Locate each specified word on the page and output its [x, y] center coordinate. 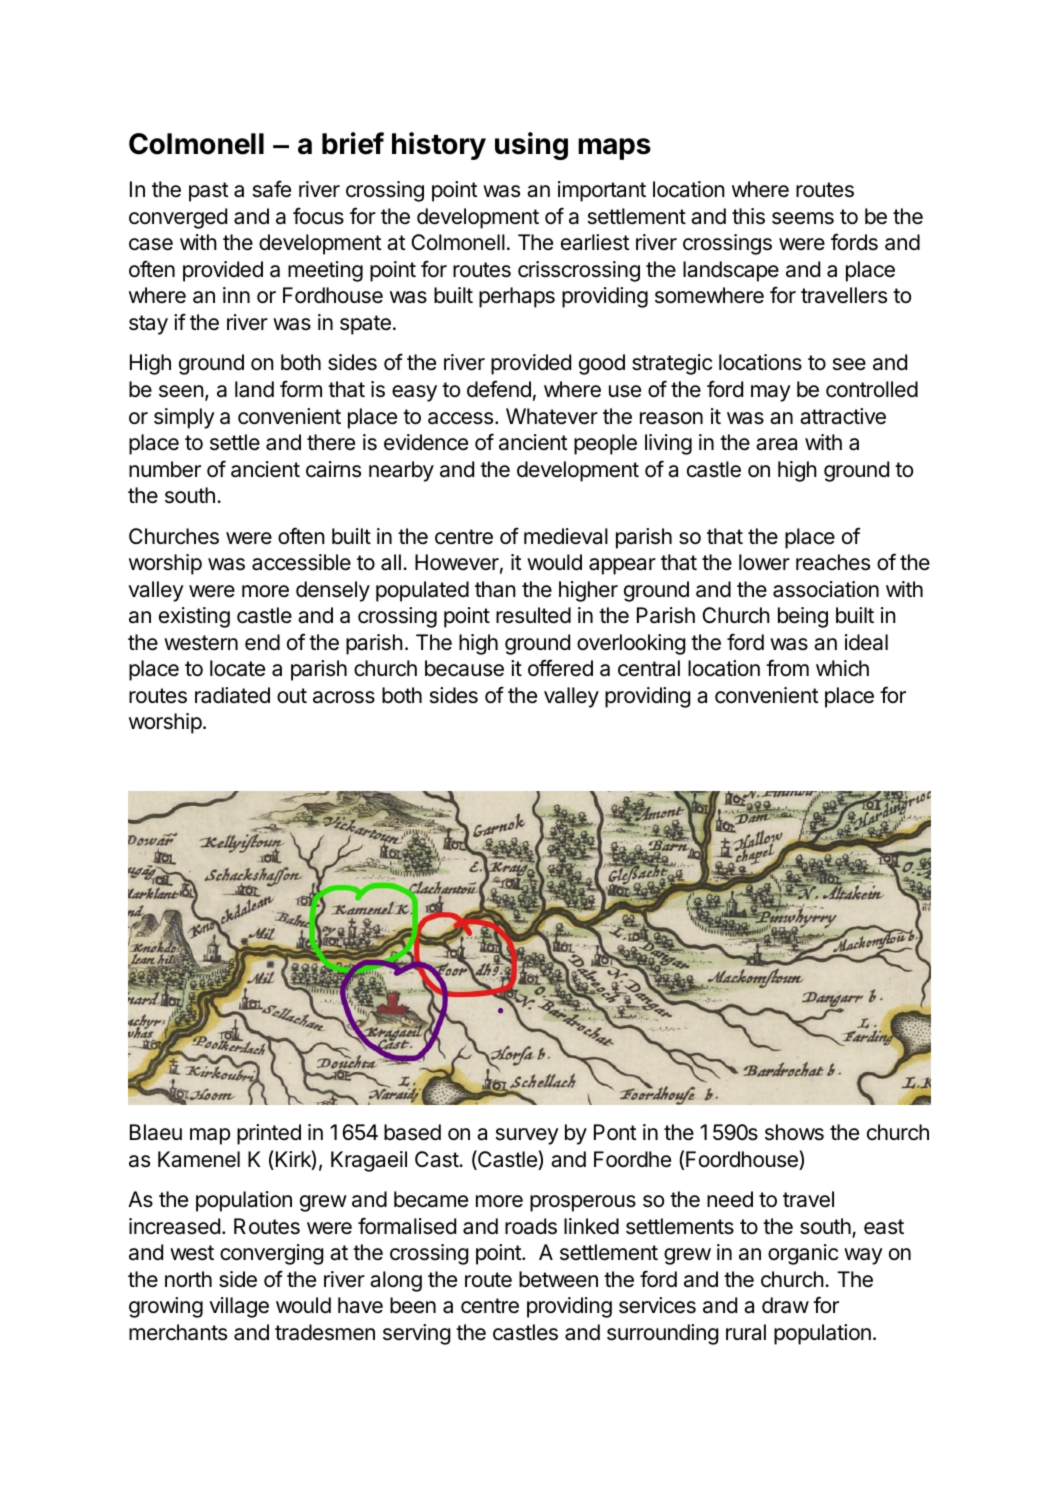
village [239, 1307]
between [558, 1279]
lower [764, 562]
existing [194, 617]
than [495, 589]
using [531, 146]
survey [527, 1136]
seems [803, 218]
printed [269, 1134]
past [209, 192]
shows [794, 1132]
